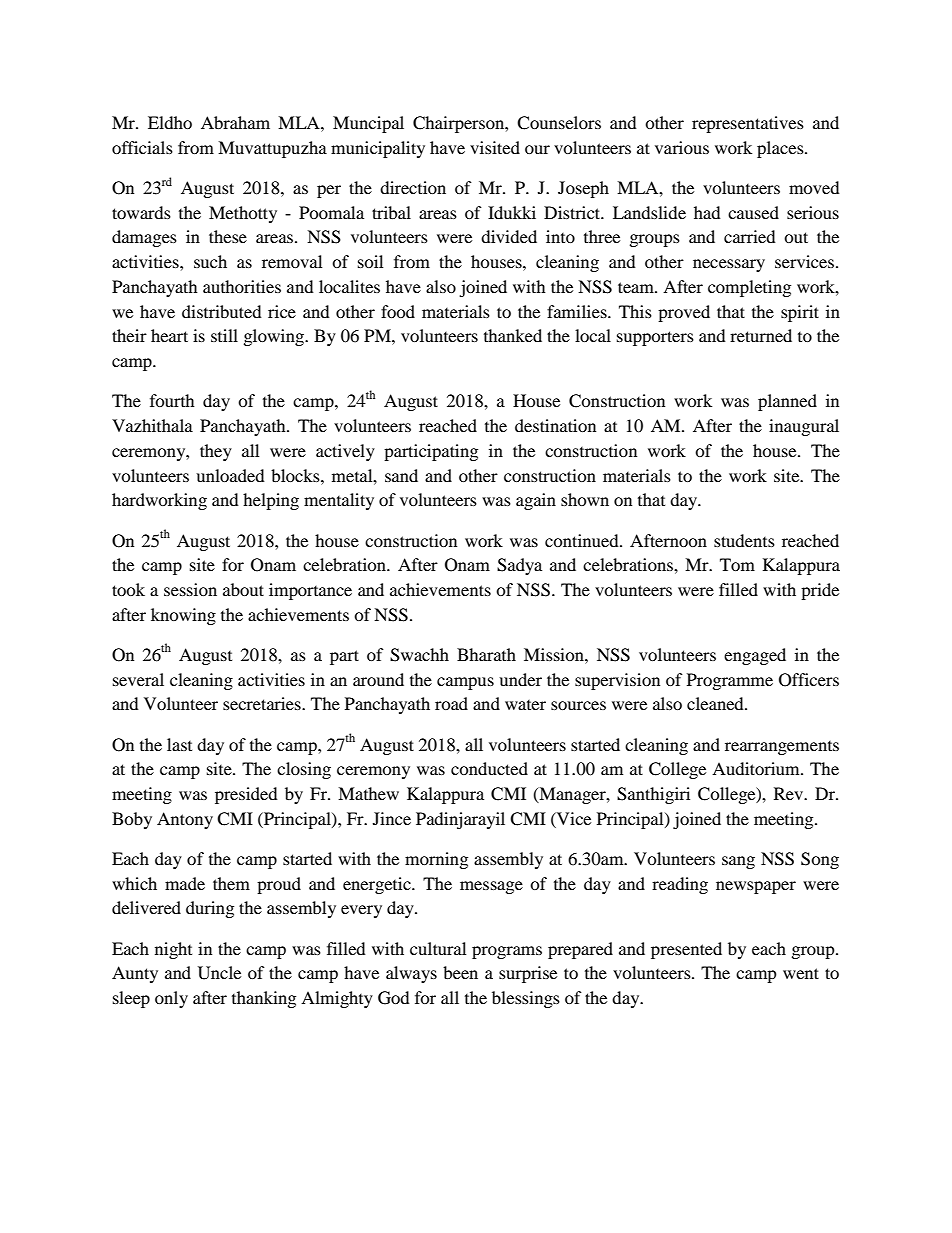 This screenshot has width=952, height=1233. What do you see at coordinates (190, 589) in the screenshot?
I see `session` at bounding box center [190, 589].
